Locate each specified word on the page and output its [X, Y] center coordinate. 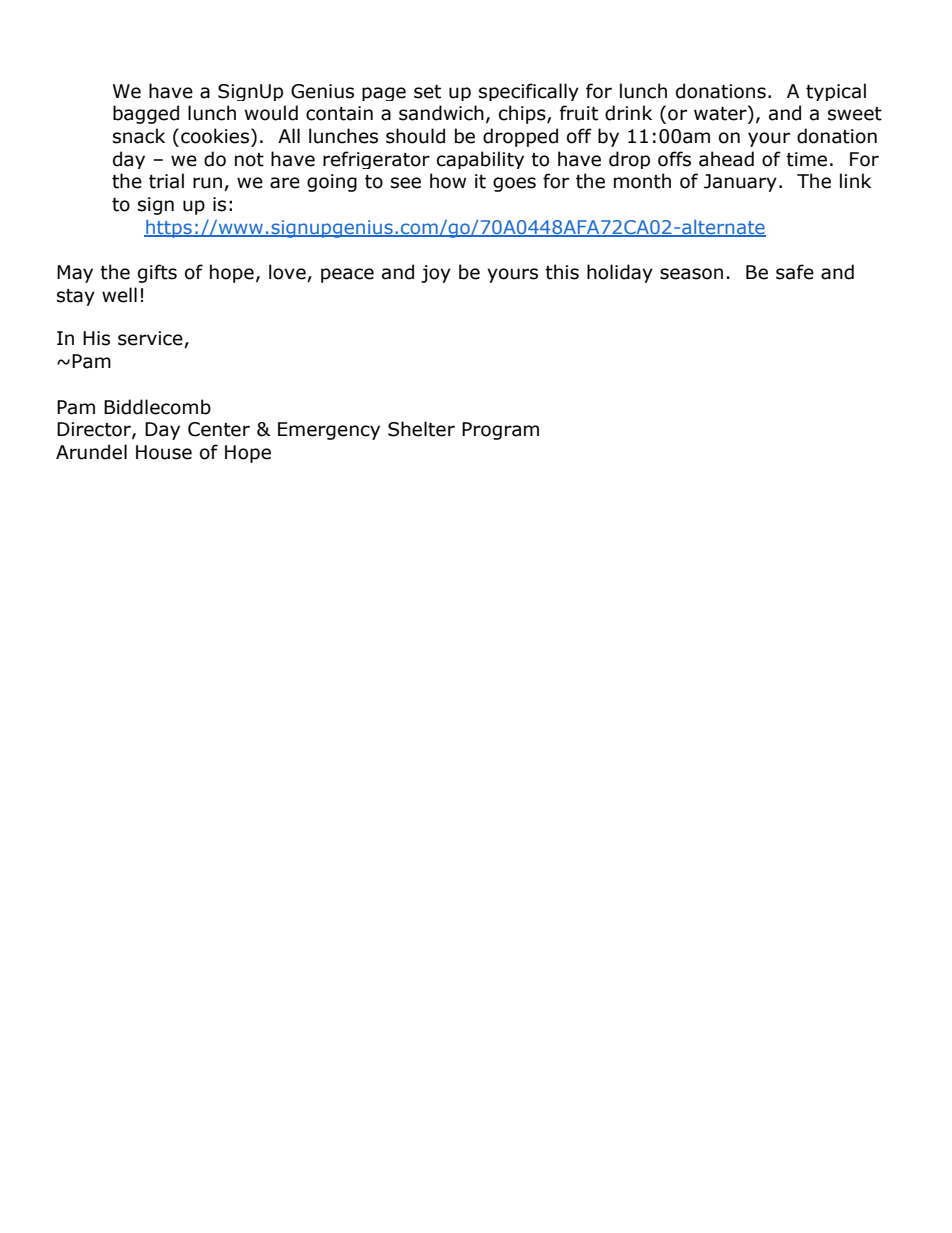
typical [836, 92]
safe [795, 272]
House [164, 452]
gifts [157, 273]
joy [436, 274]
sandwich [441, 113]
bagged [146, 114]
